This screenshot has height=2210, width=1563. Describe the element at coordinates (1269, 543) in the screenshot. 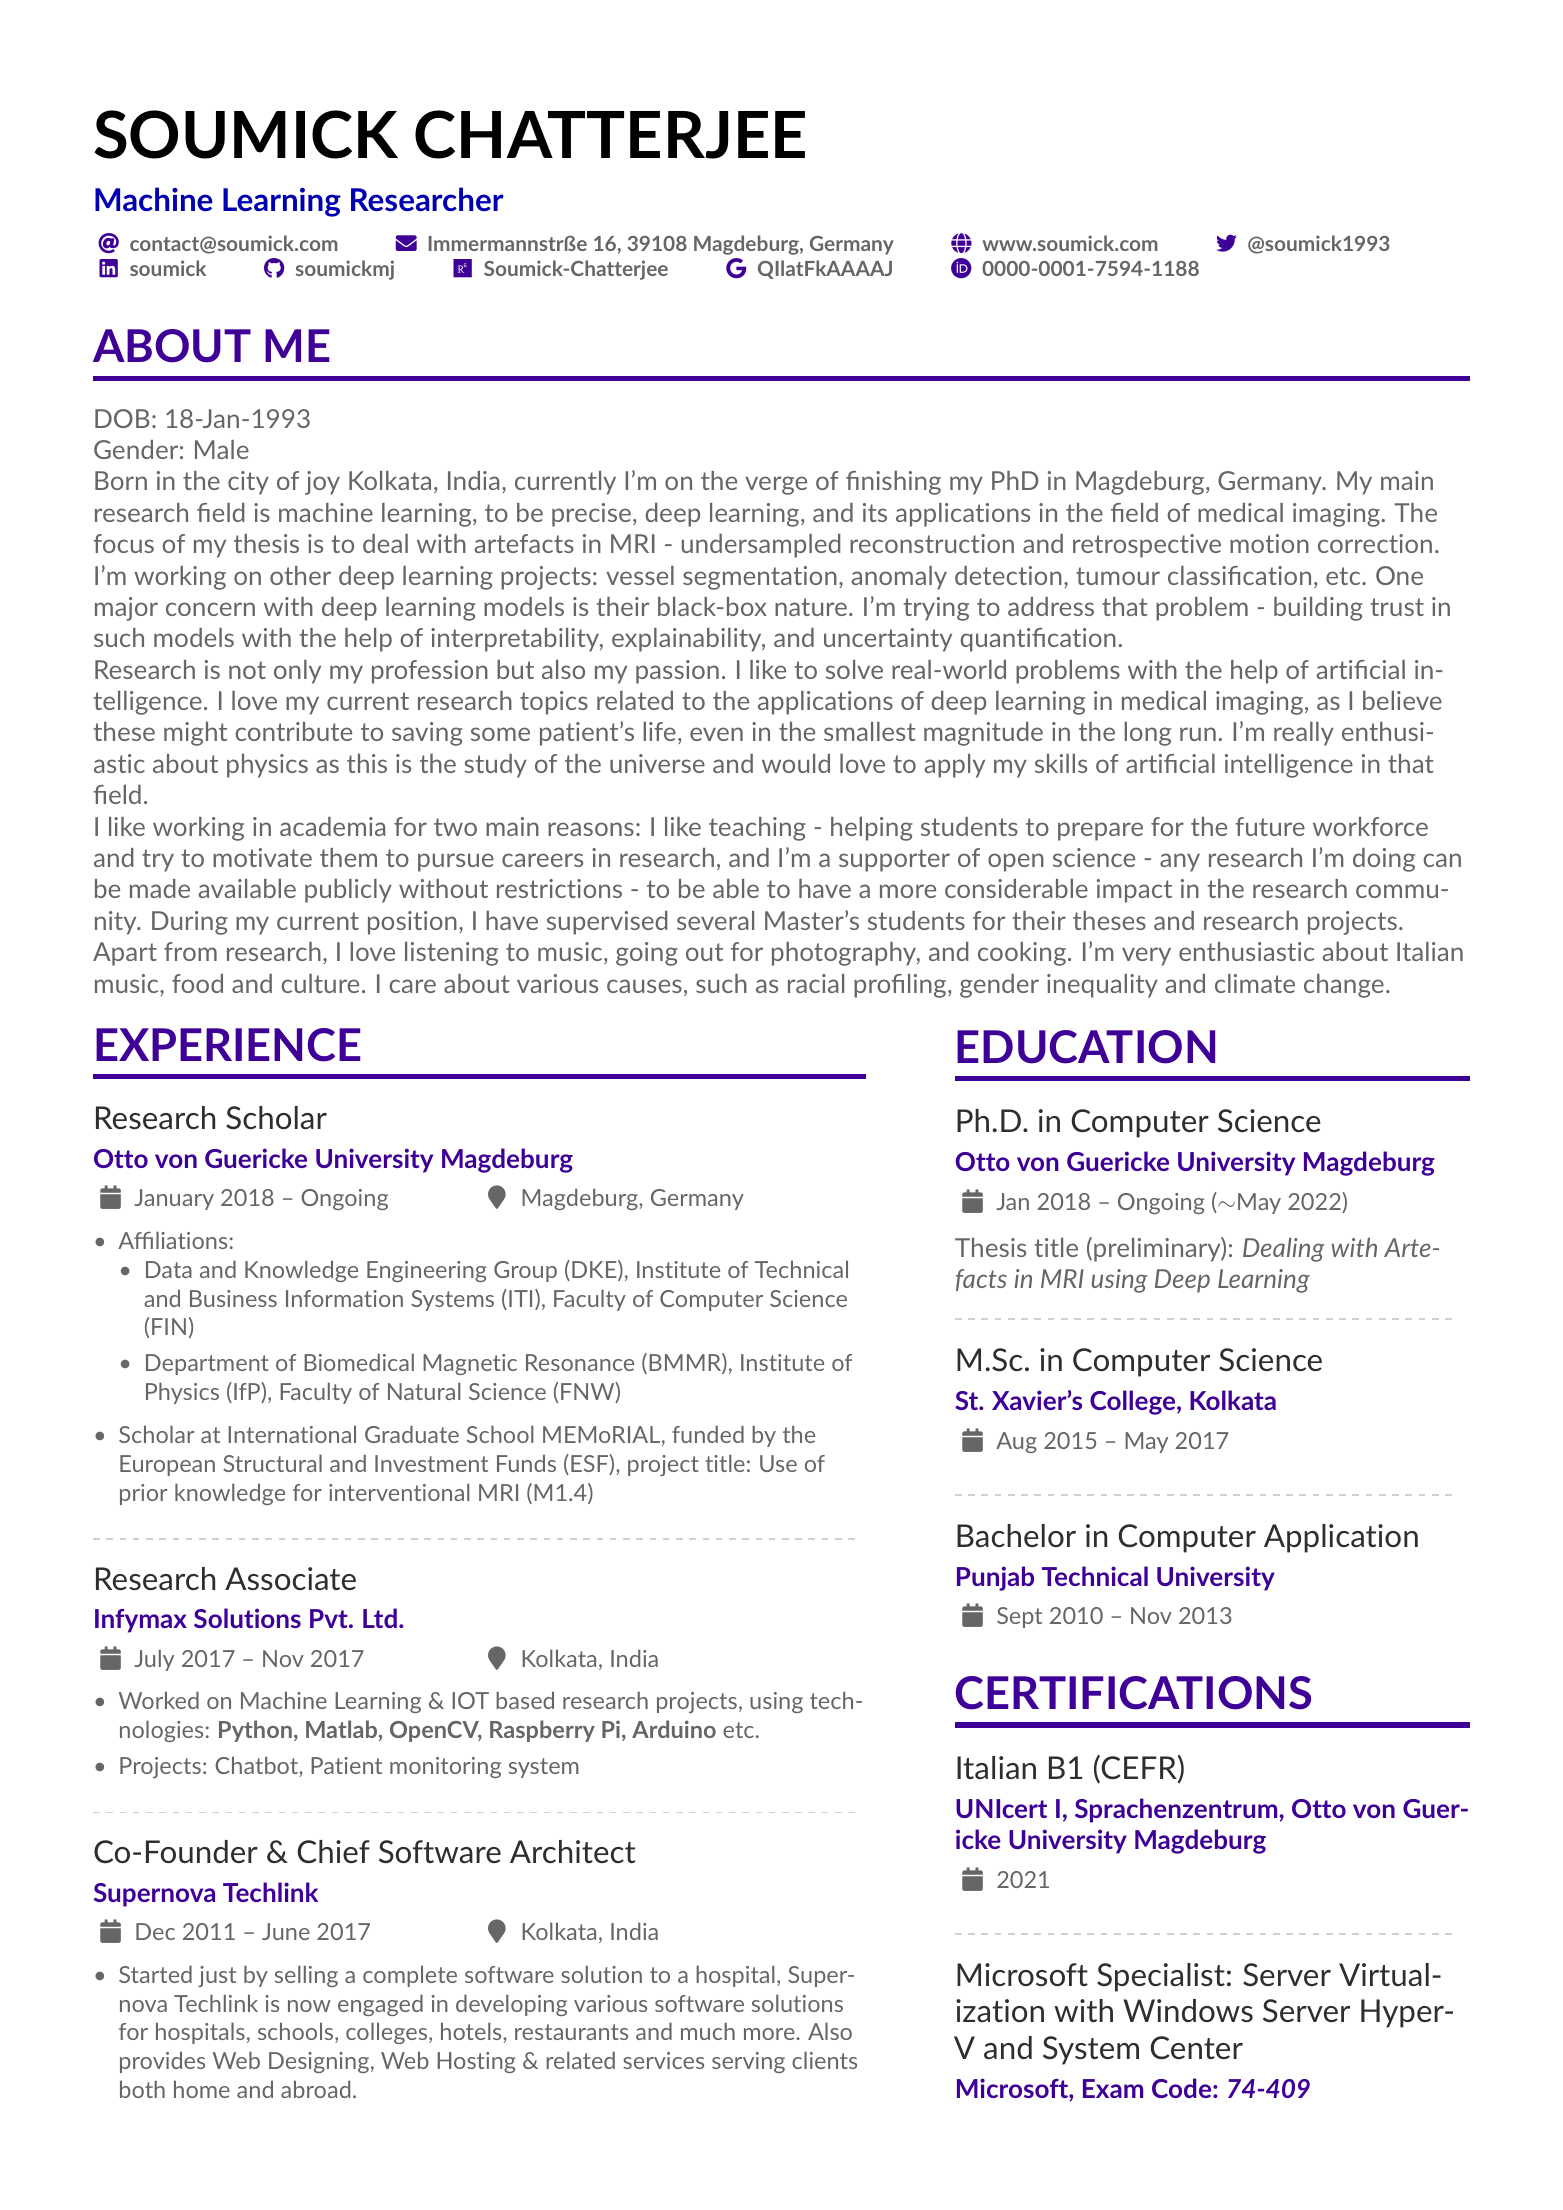

I see `motion` at that location.
